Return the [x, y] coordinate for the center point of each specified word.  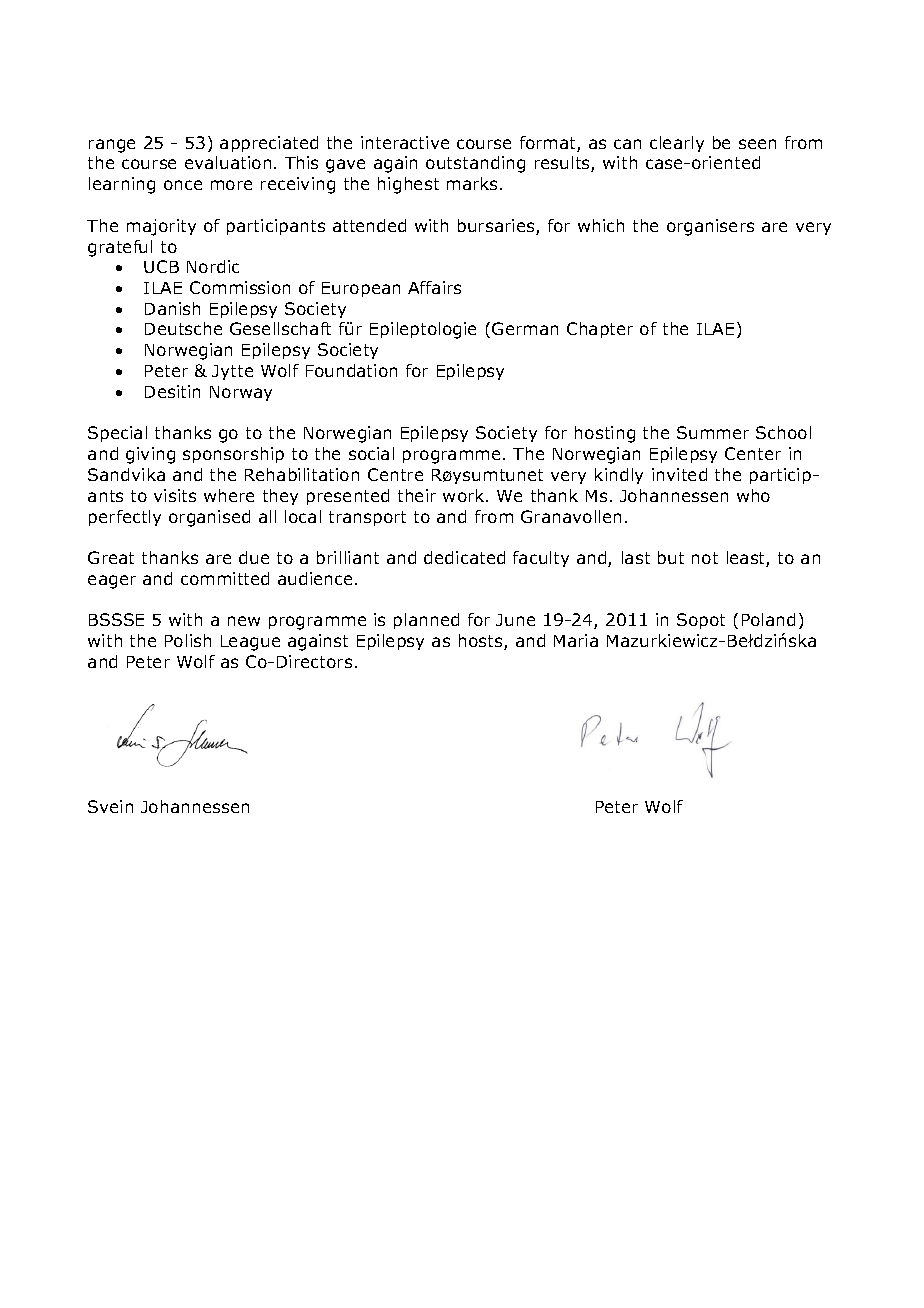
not [705, 558]
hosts [482, 642]
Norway [241, 393]
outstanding [475, 164]
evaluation [228, 162]
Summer [713, 432]
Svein [110, 806]
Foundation [351, 370]
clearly [677, 144]
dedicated [464, 557]
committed [225, 578]
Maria [576, 640]
